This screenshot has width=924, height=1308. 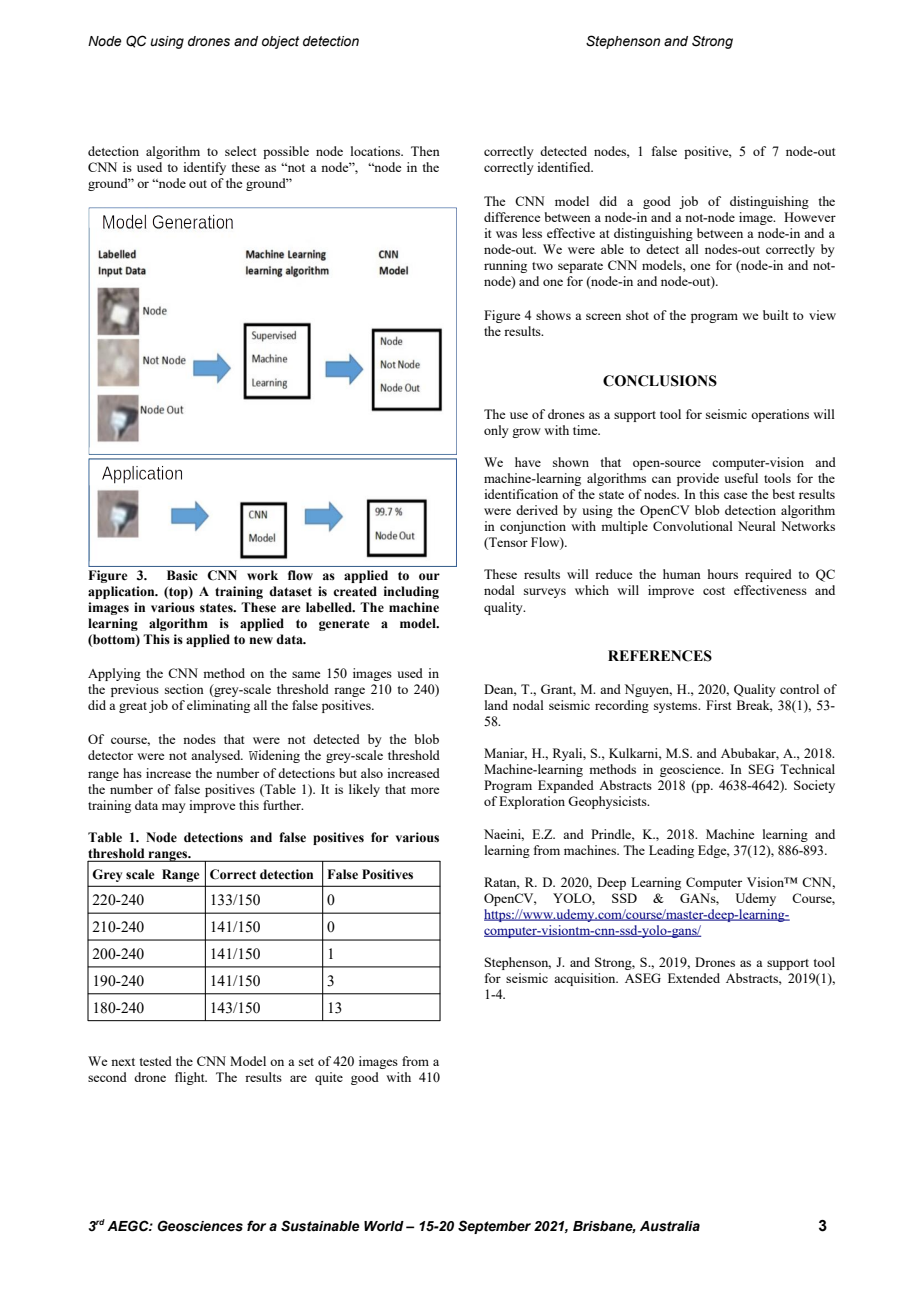 I want to click on flight, so click(x=191, y=1078).
